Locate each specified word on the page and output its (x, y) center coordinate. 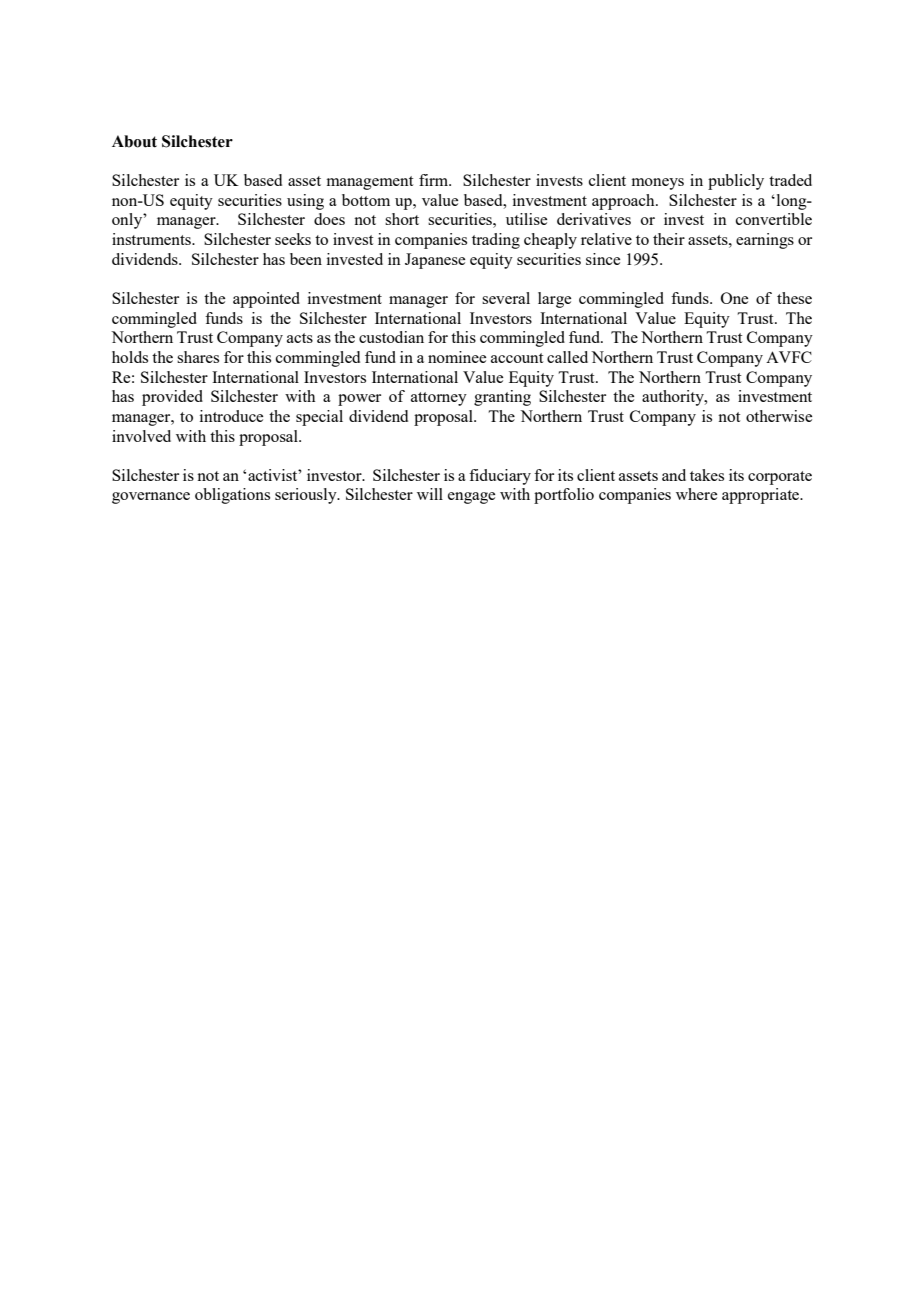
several (506, 298)
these (794, 298)
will (430, 494)
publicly (736, 182)
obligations (232, 496)
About (134, 141)
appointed (266, 300)
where (696, 494)
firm (435, 180)
